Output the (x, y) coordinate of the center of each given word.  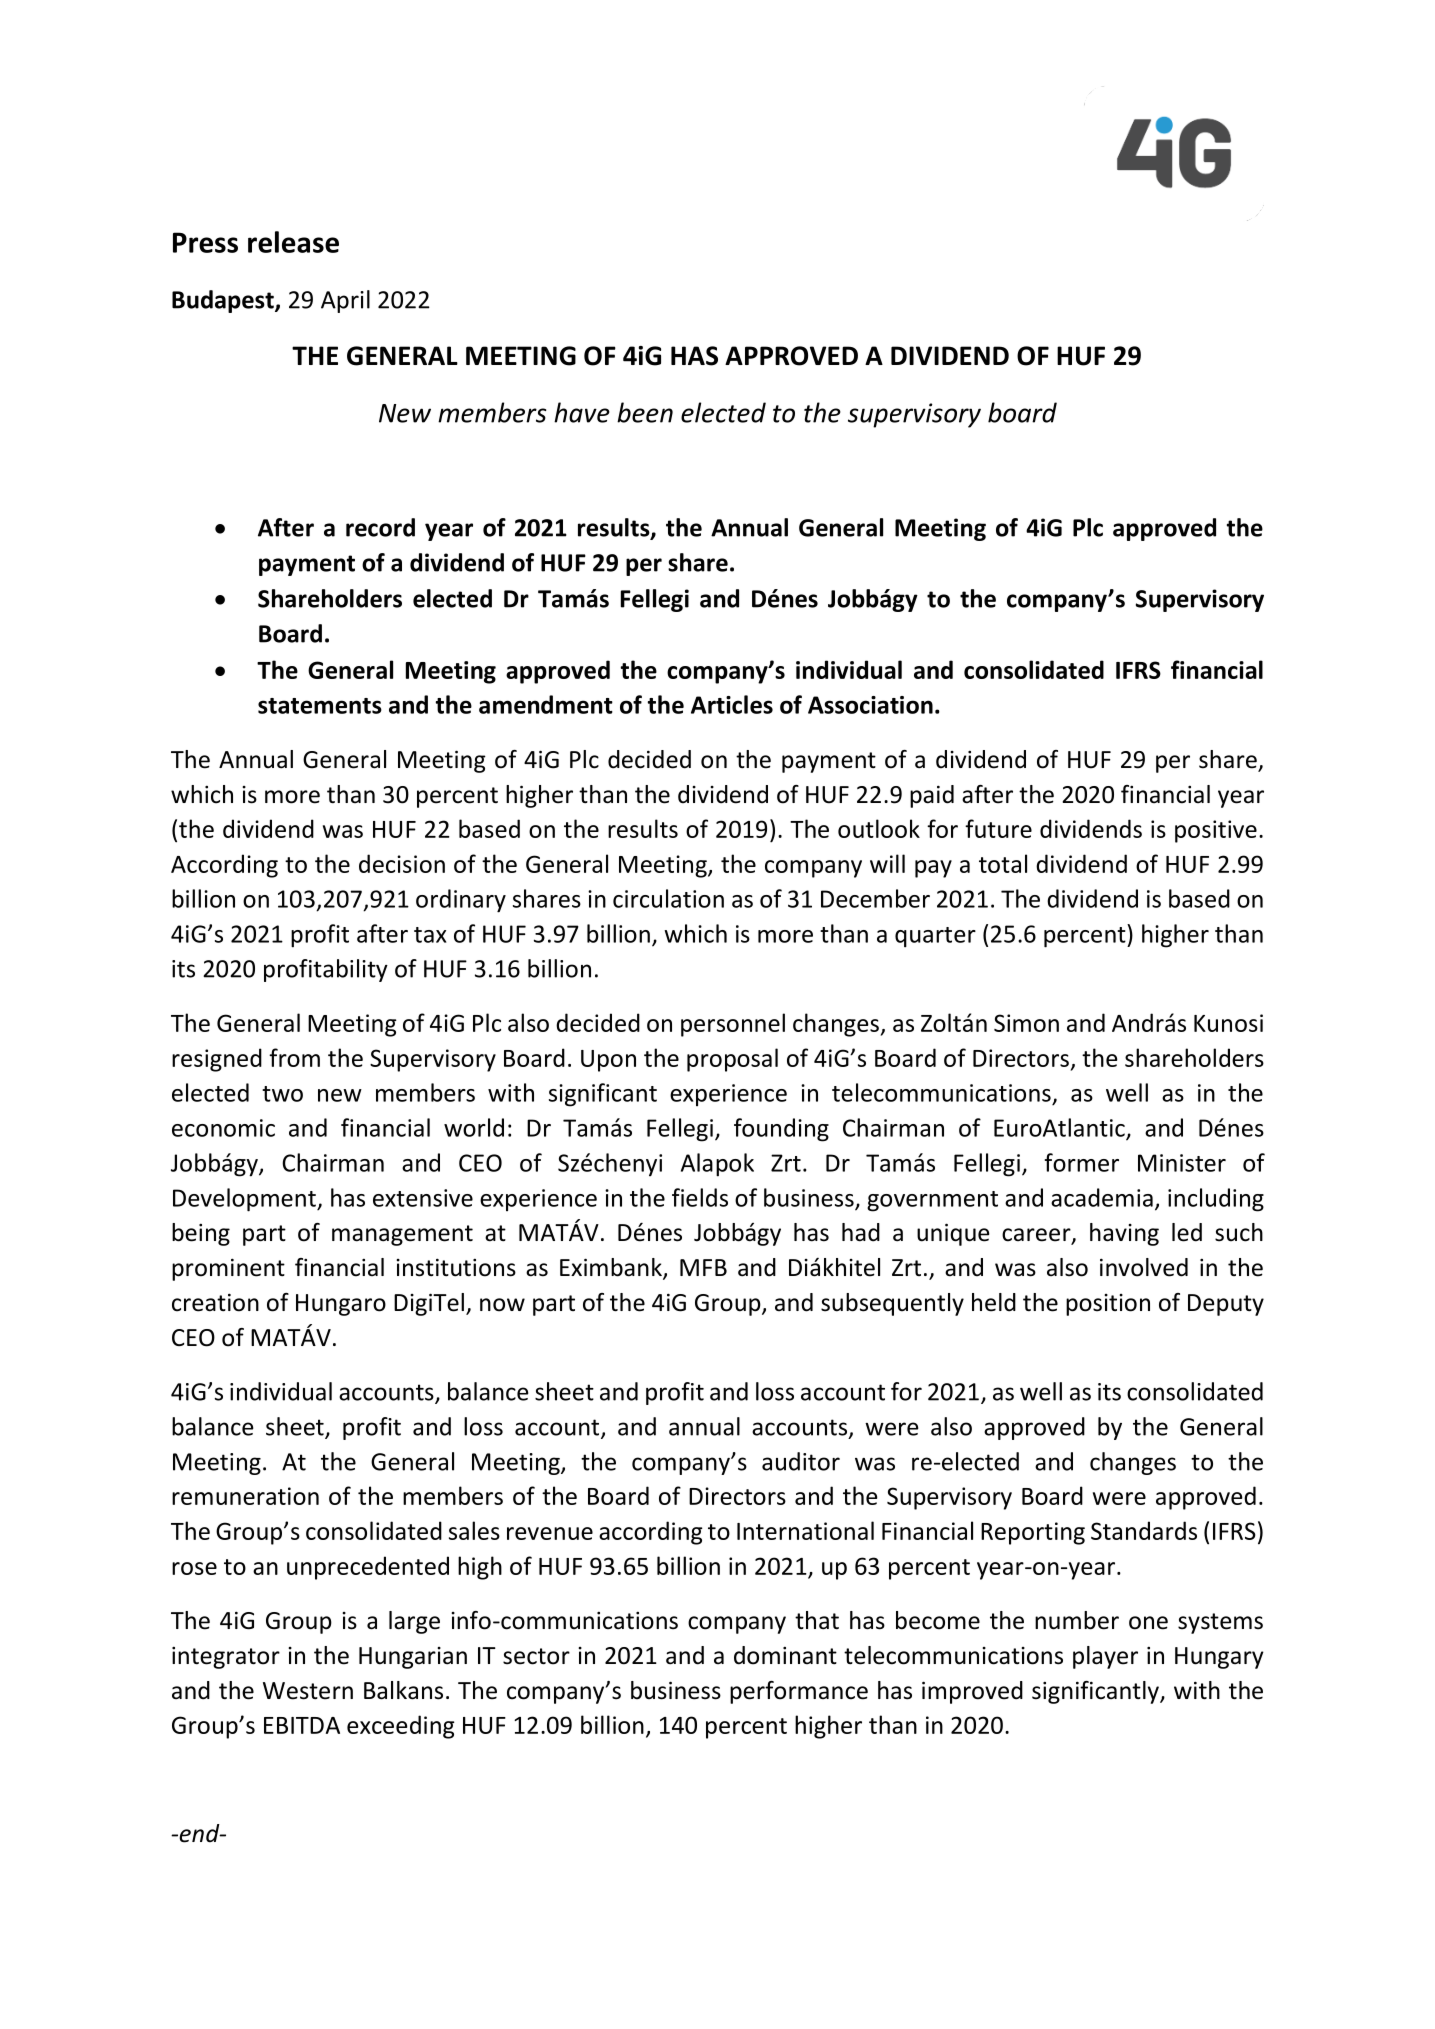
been (645, 412)
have (582, 412)
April (345, 301)
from (294, 1057)
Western (308, 1691)
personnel (733, 1025)
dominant (785, 1655)
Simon (1026, 1023)
